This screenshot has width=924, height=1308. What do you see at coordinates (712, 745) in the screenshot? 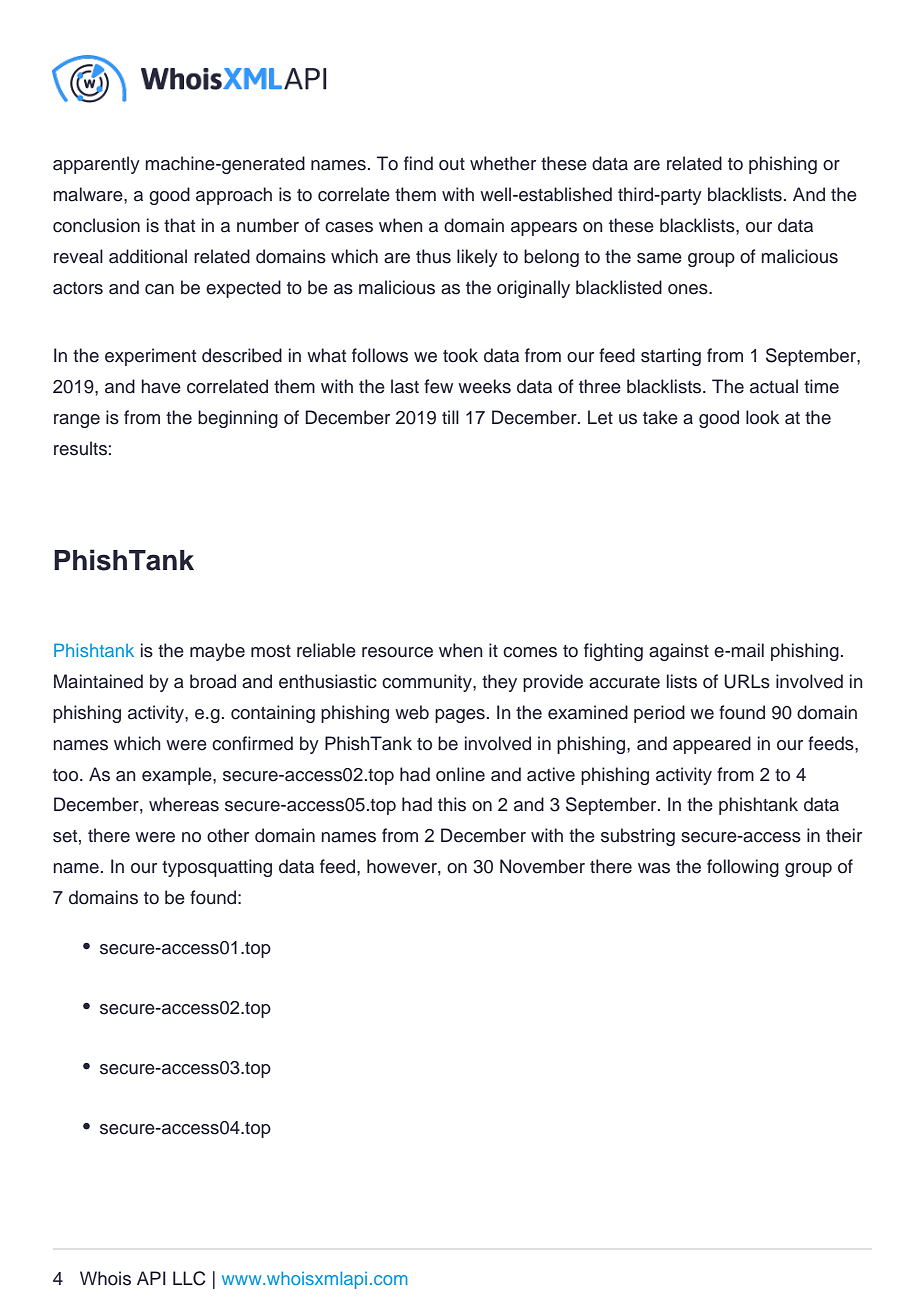
I see `appeared` at bounding box center [712, 745].
